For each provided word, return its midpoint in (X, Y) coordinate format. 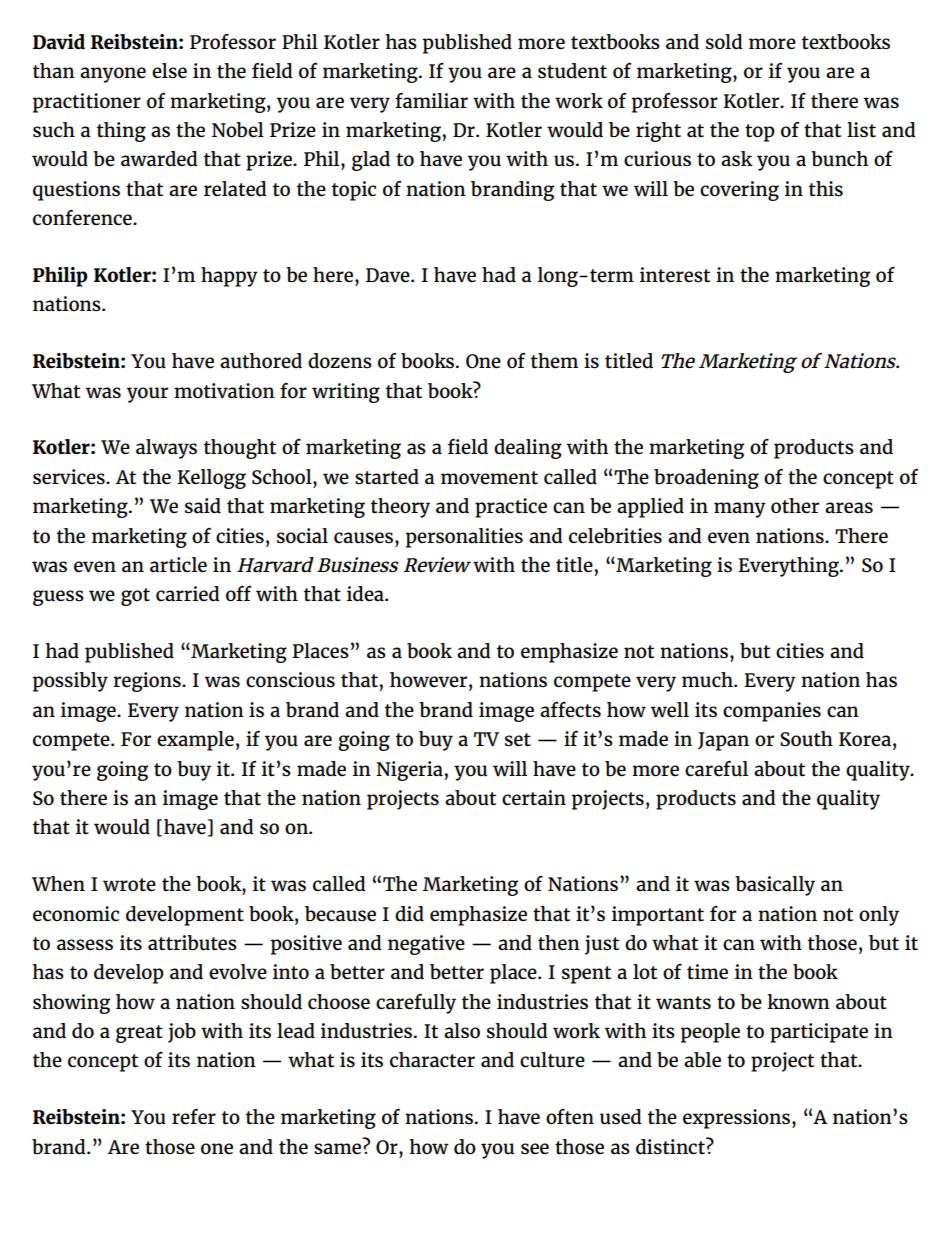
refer (194, 1116)
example (195, 741)
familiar (431, 100)
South (806, 739)
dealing (528, 449)
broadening (706, 479)
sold (724, 42)
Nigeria (410, 771)
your (147, 395)
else (169, 71)
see (535, 1149)
